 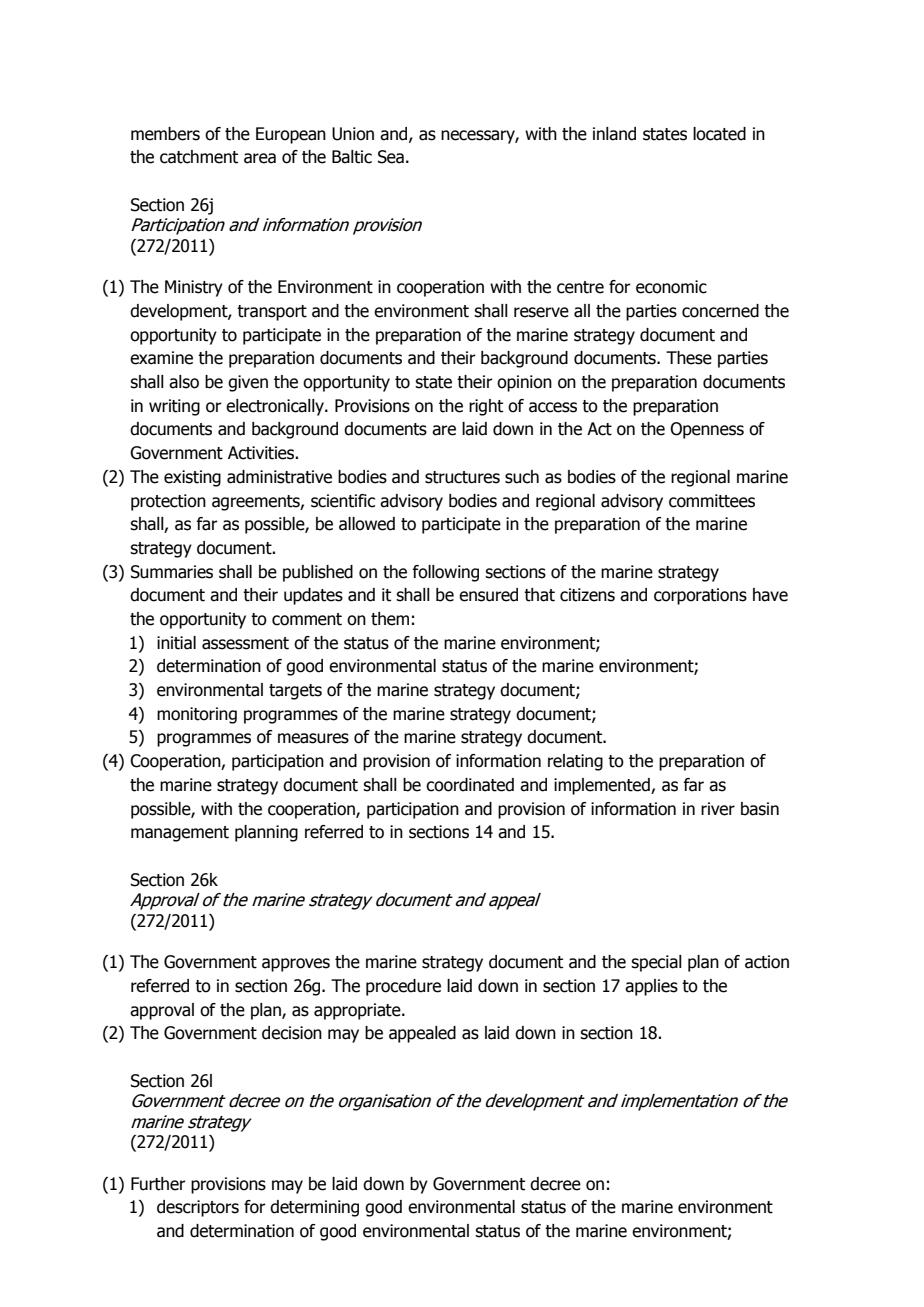 I want to click on corporations, so click(x=700, y=596).
